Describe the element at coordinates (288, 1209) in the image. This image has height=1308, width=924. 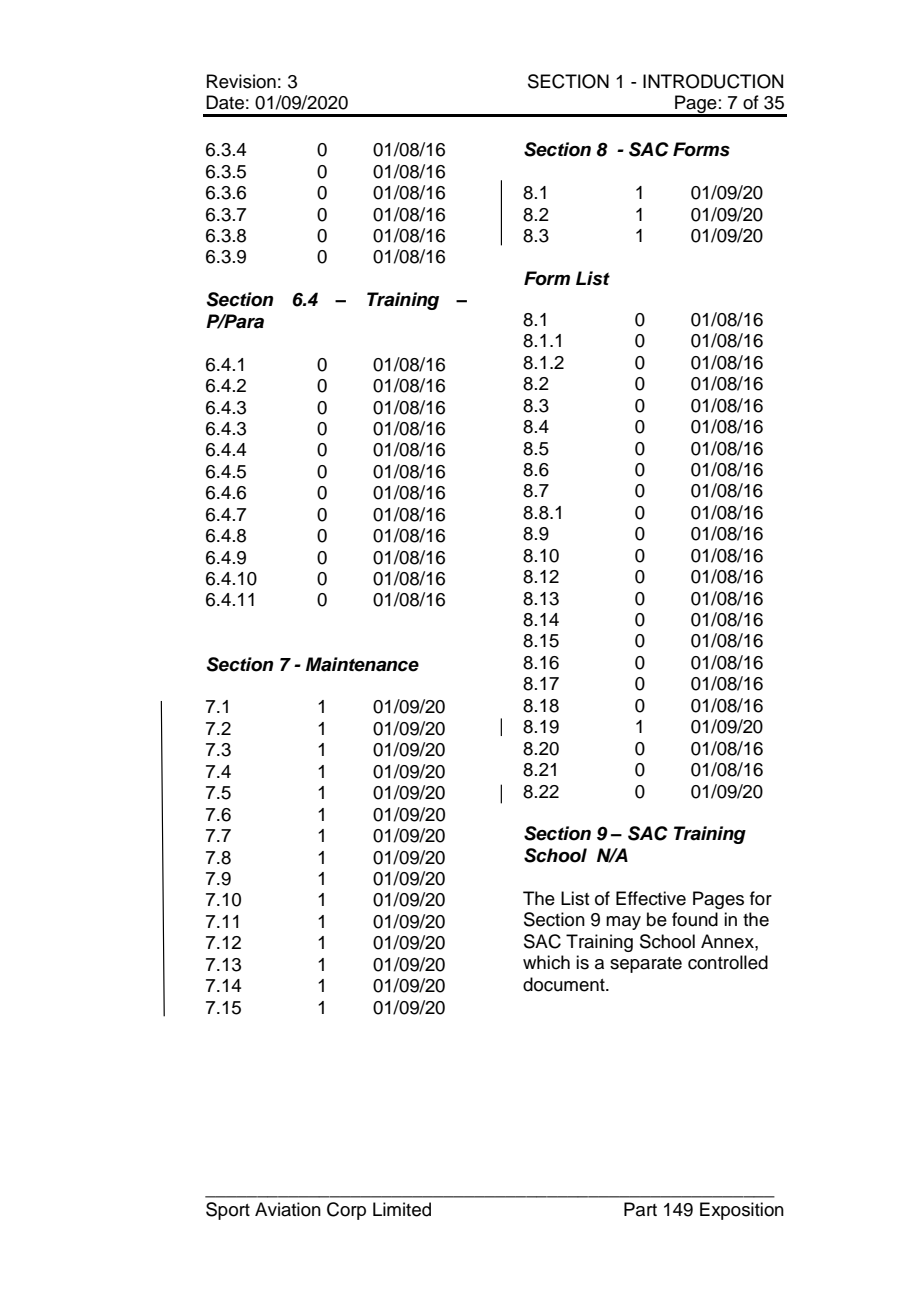
I see `Aviation` at that location.
